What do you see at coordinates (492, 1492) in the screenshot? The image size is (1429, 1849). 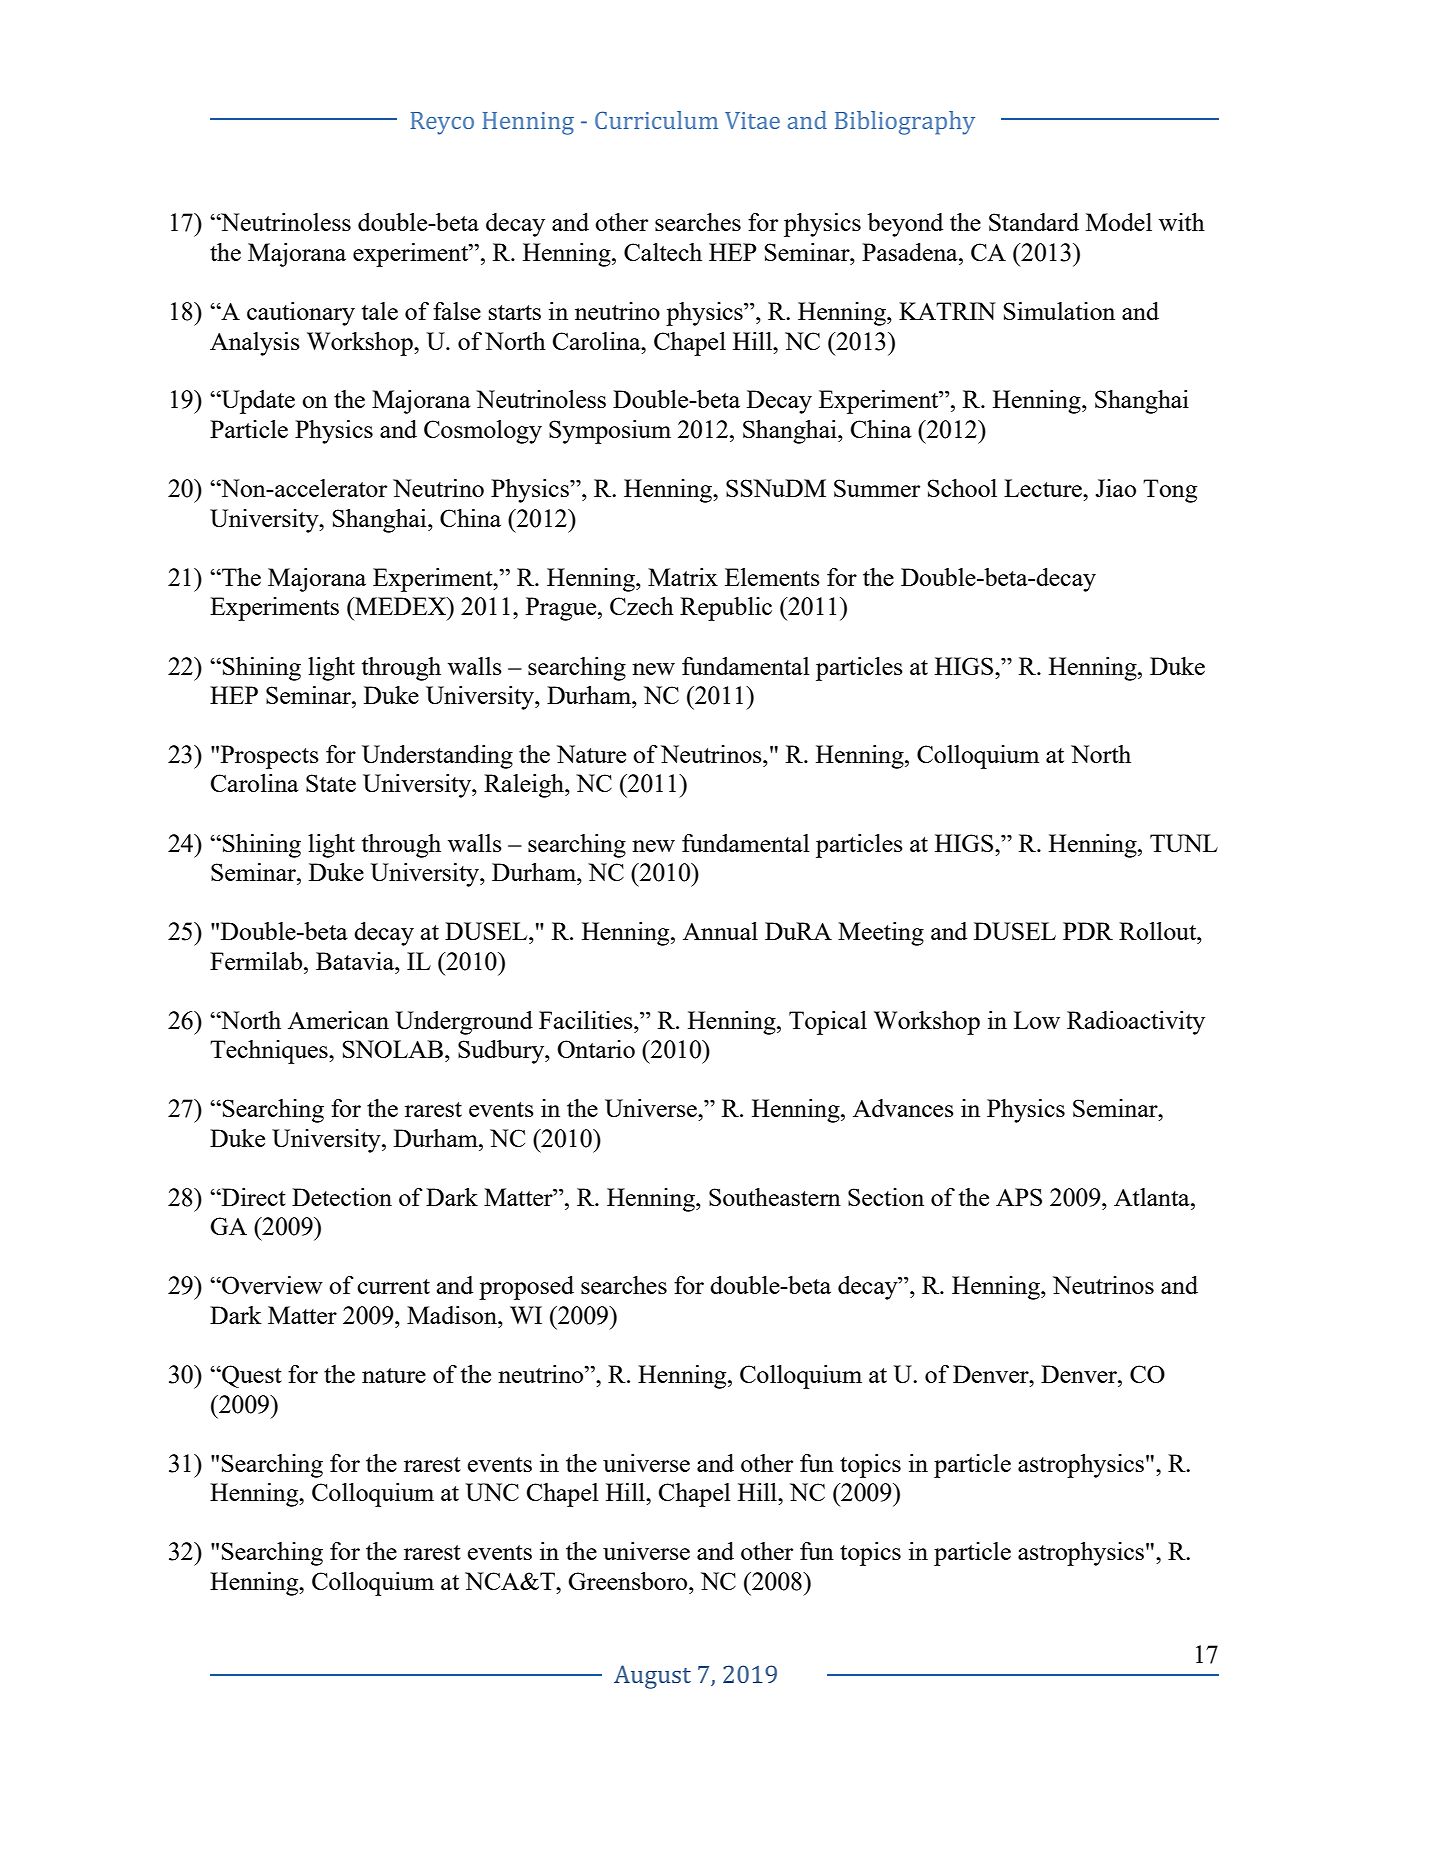 I see `UNC` at bounding box center [492, 1492].
